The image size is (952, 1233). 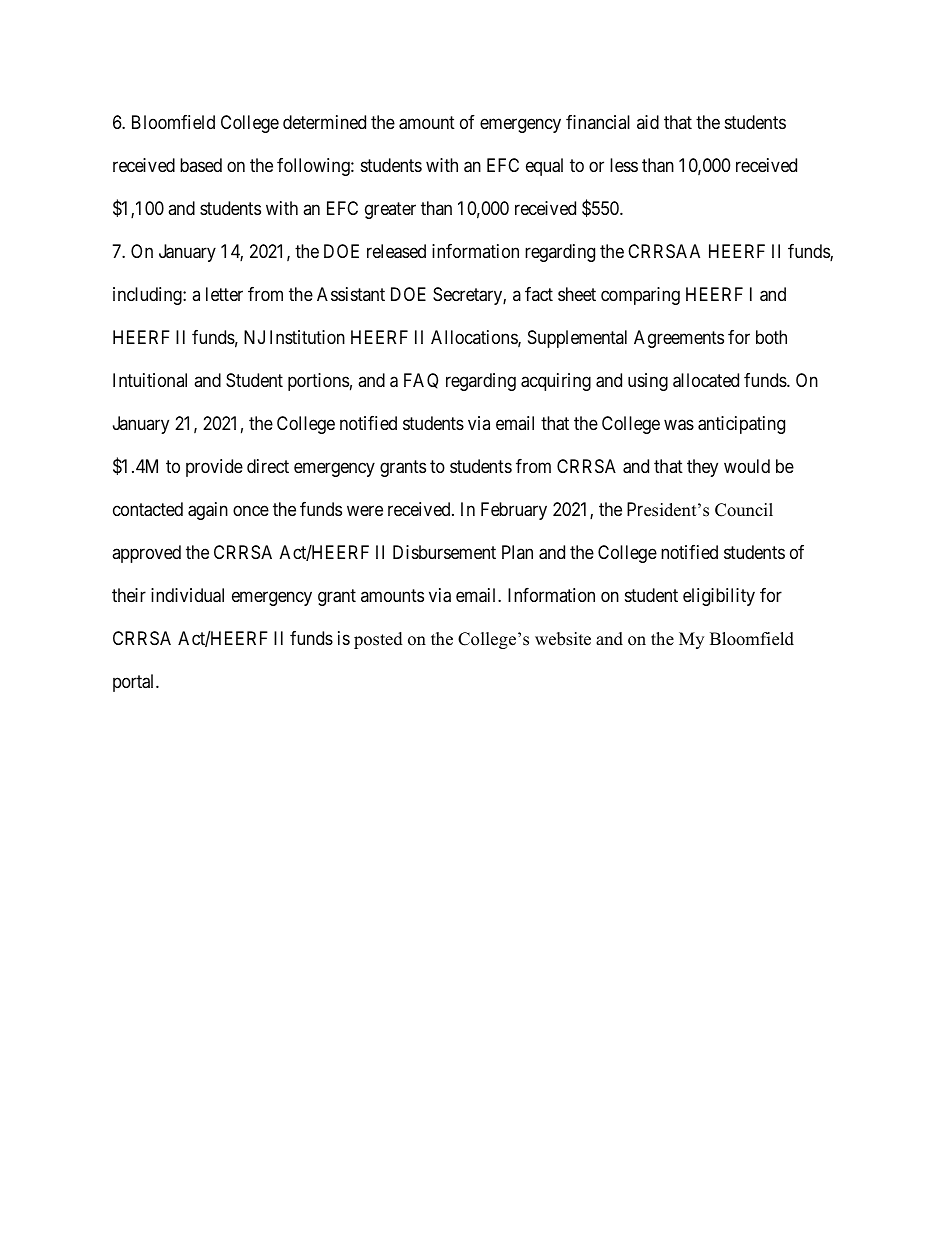 I want to click on aid, so click(x=648, y=122).
